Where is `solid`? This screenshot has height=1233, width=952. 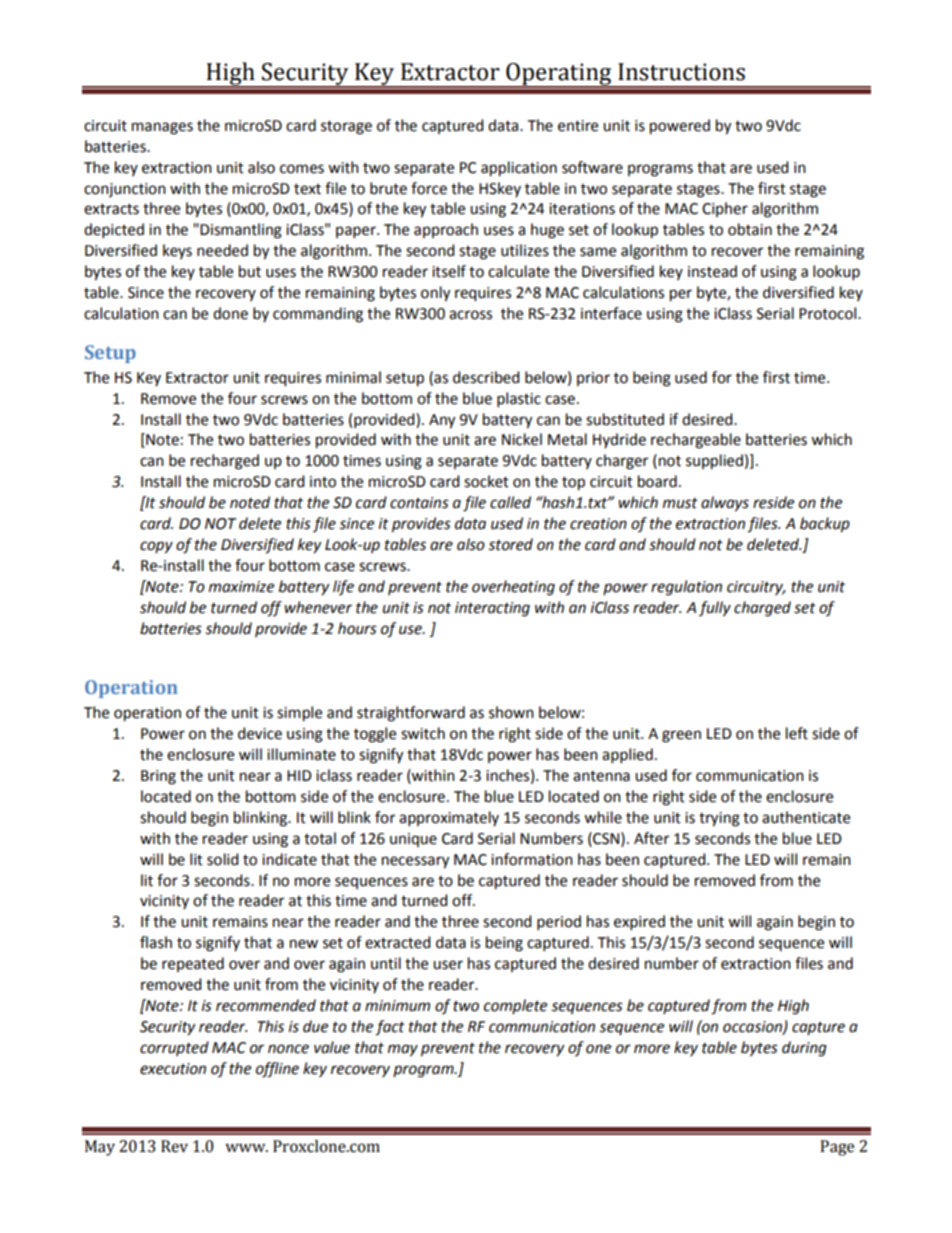
solid is located at coordinates (223, 859).
